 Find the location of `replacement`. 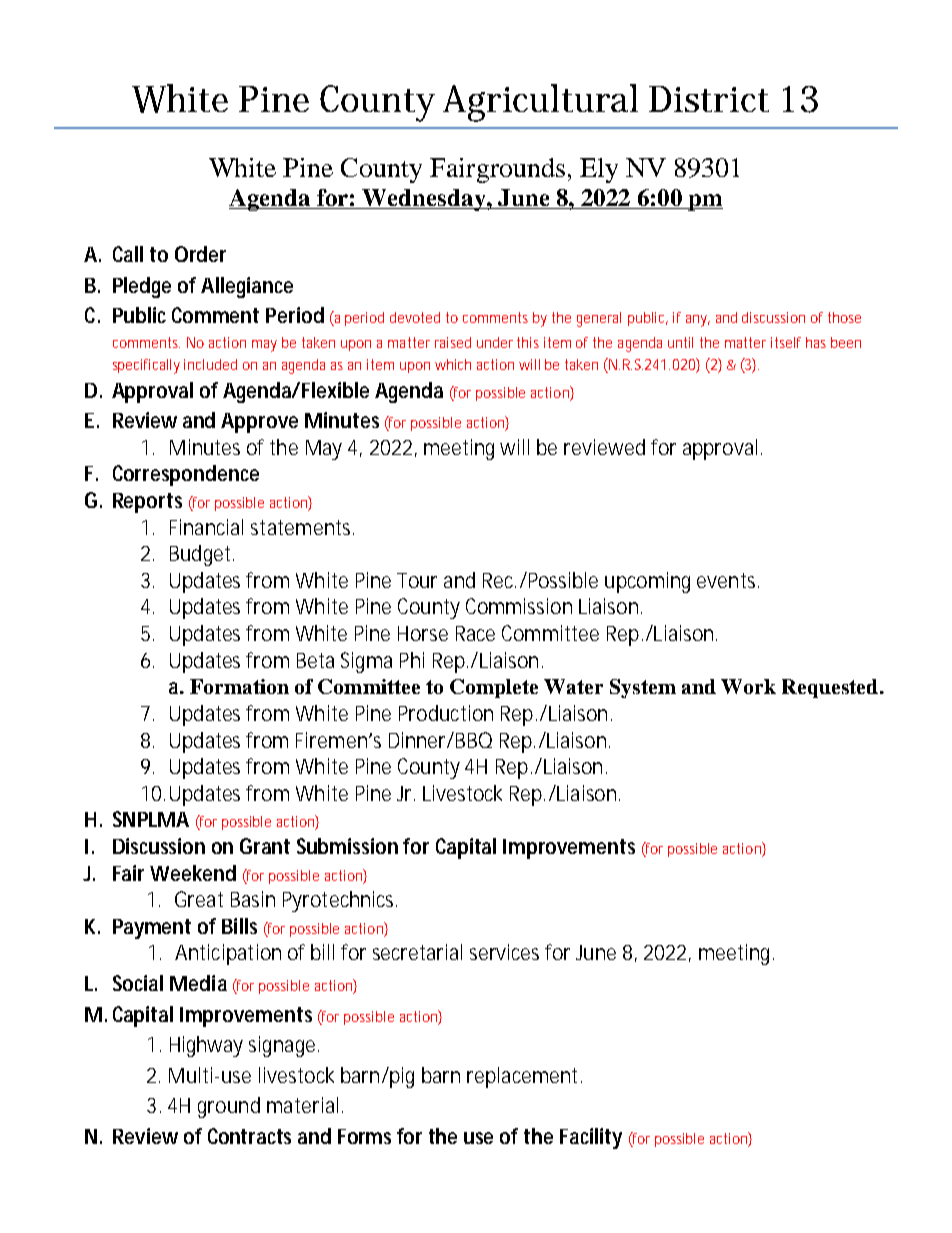

replacement is located at coordinates (522, 1077).
